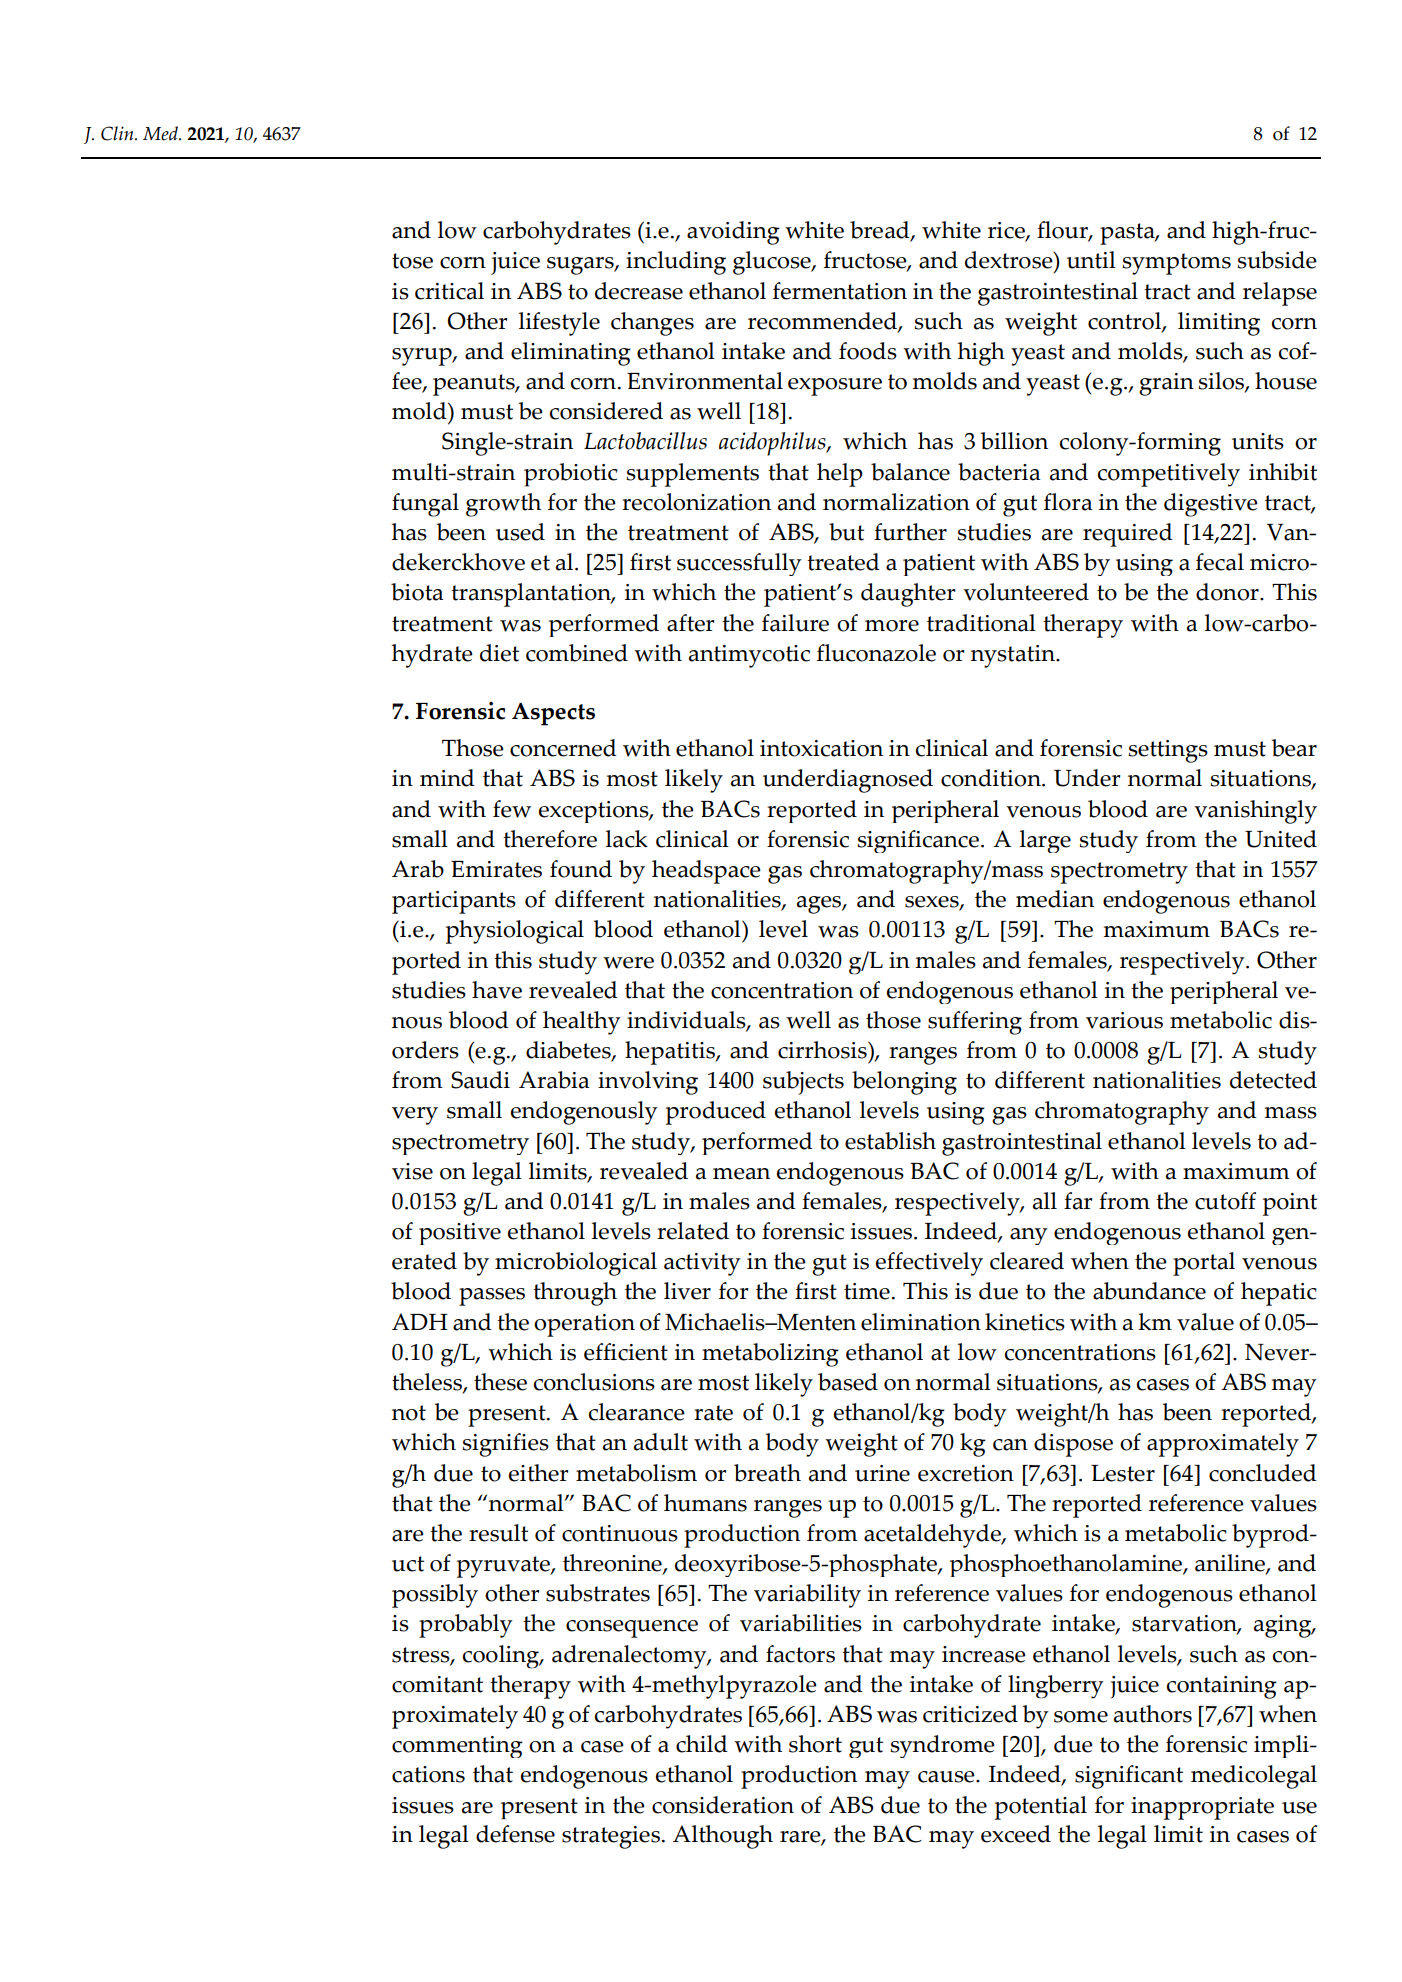 This page has height=1982, width=1402. What do you see at coordinates (1176, 264) in the page?
I see `symptoms` at bounding box center [1176, 264].
